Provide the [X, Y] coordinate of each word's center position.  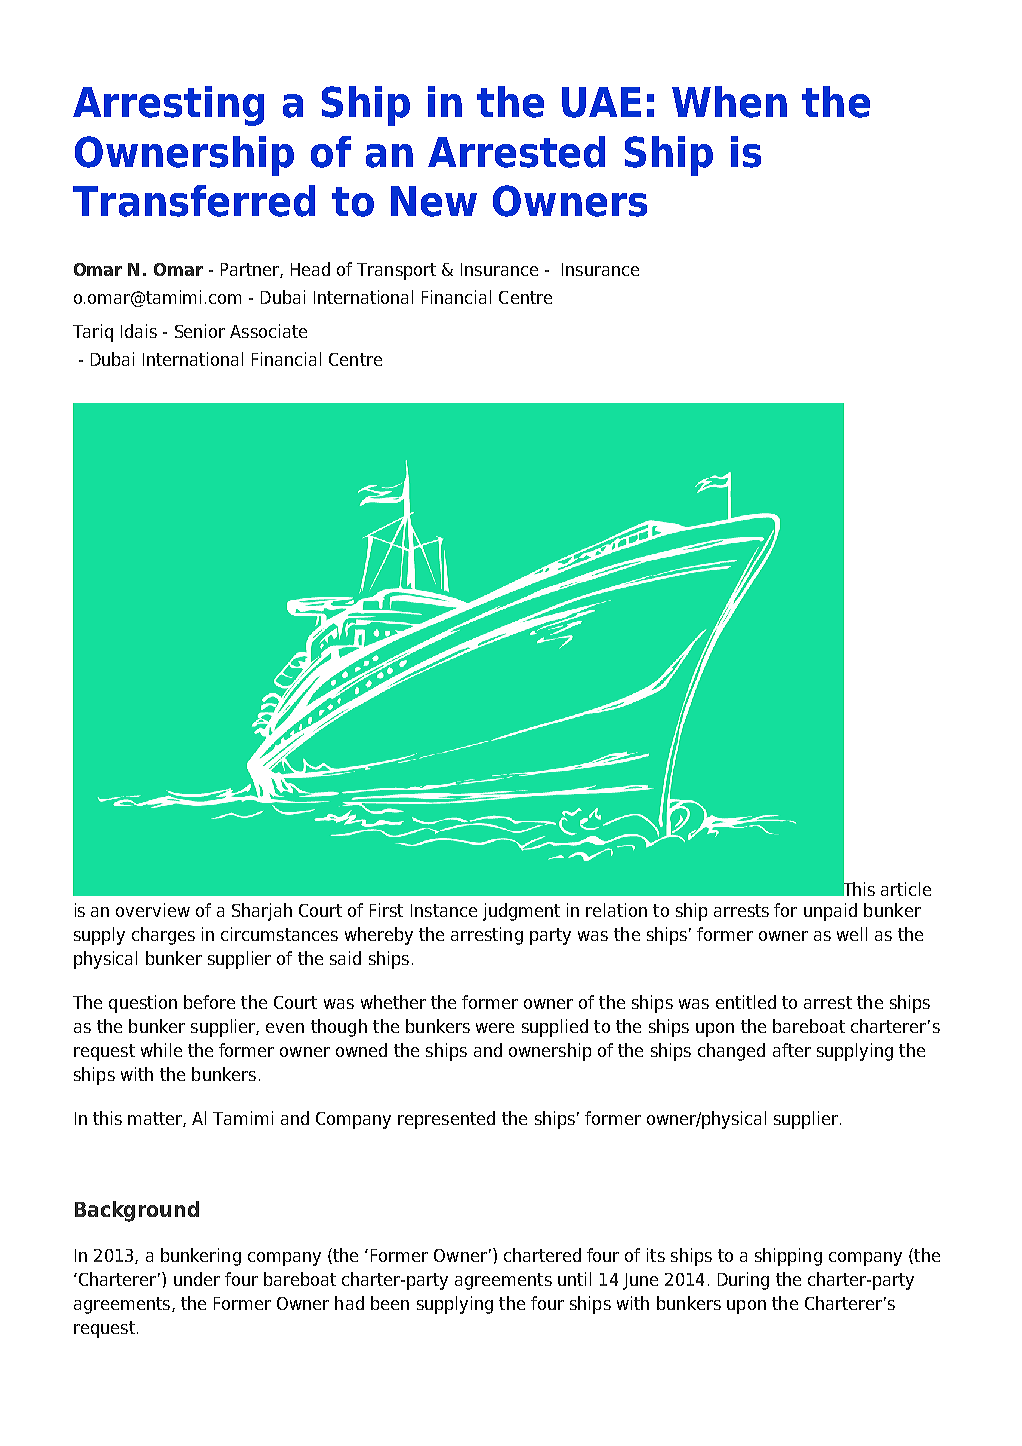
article [906, 889]
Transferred [194, 201]
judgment [521, 912]
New [434, 201]
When [729, 102]
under [197, 1279]
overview [153, 910]
